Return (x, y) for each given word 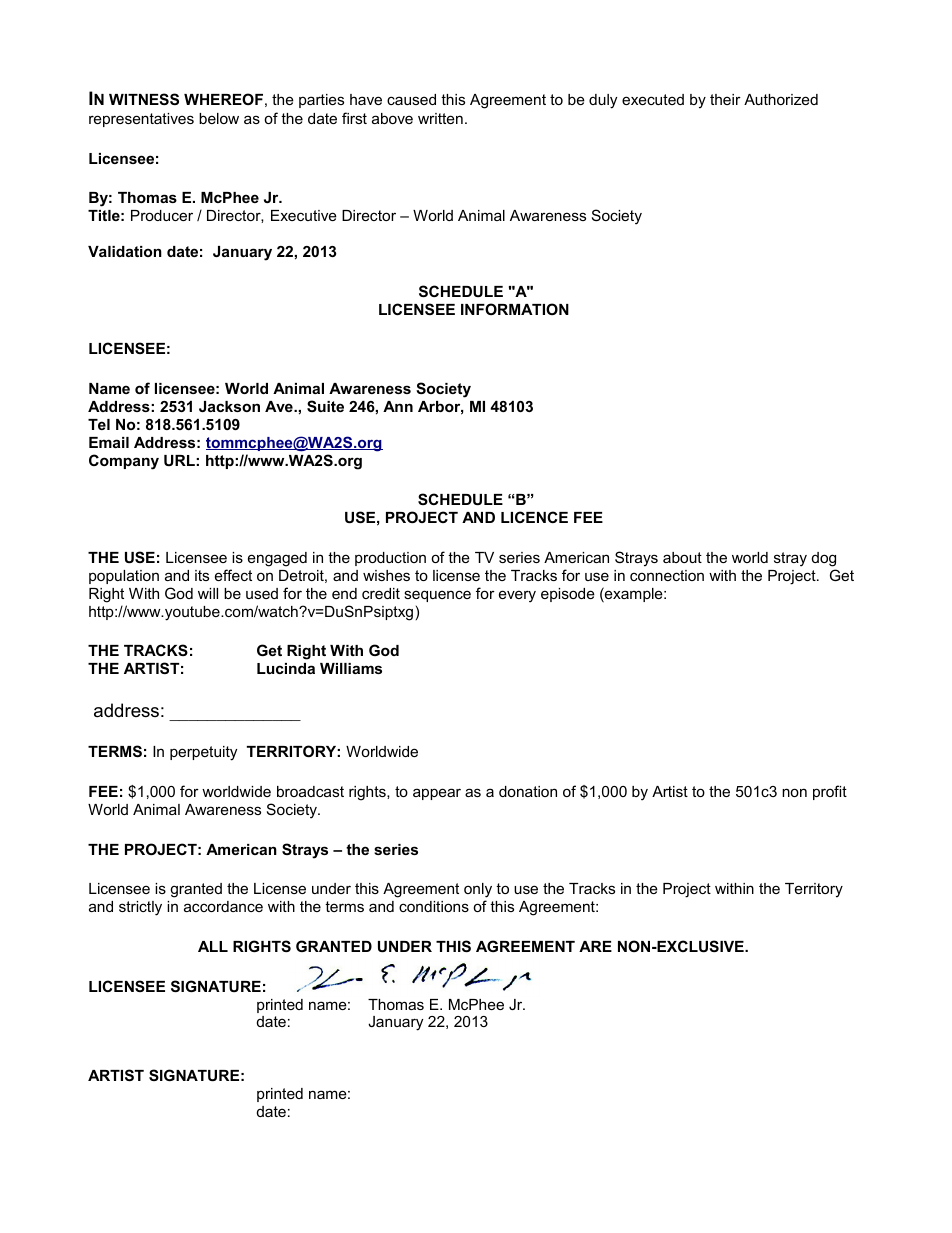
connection (667, 575)
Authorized (781, 99)
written (440, 118)
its (202, 575)
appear (437, 794)
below (219, 118)
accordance (223, 906)
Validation (125, 251)
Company (124, 462)
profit (830, 792)
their (725, 99)
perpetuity (203, 753)
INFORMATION (515, 309)
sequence (437, 596)
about (682, 557)
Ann (398, 406)
